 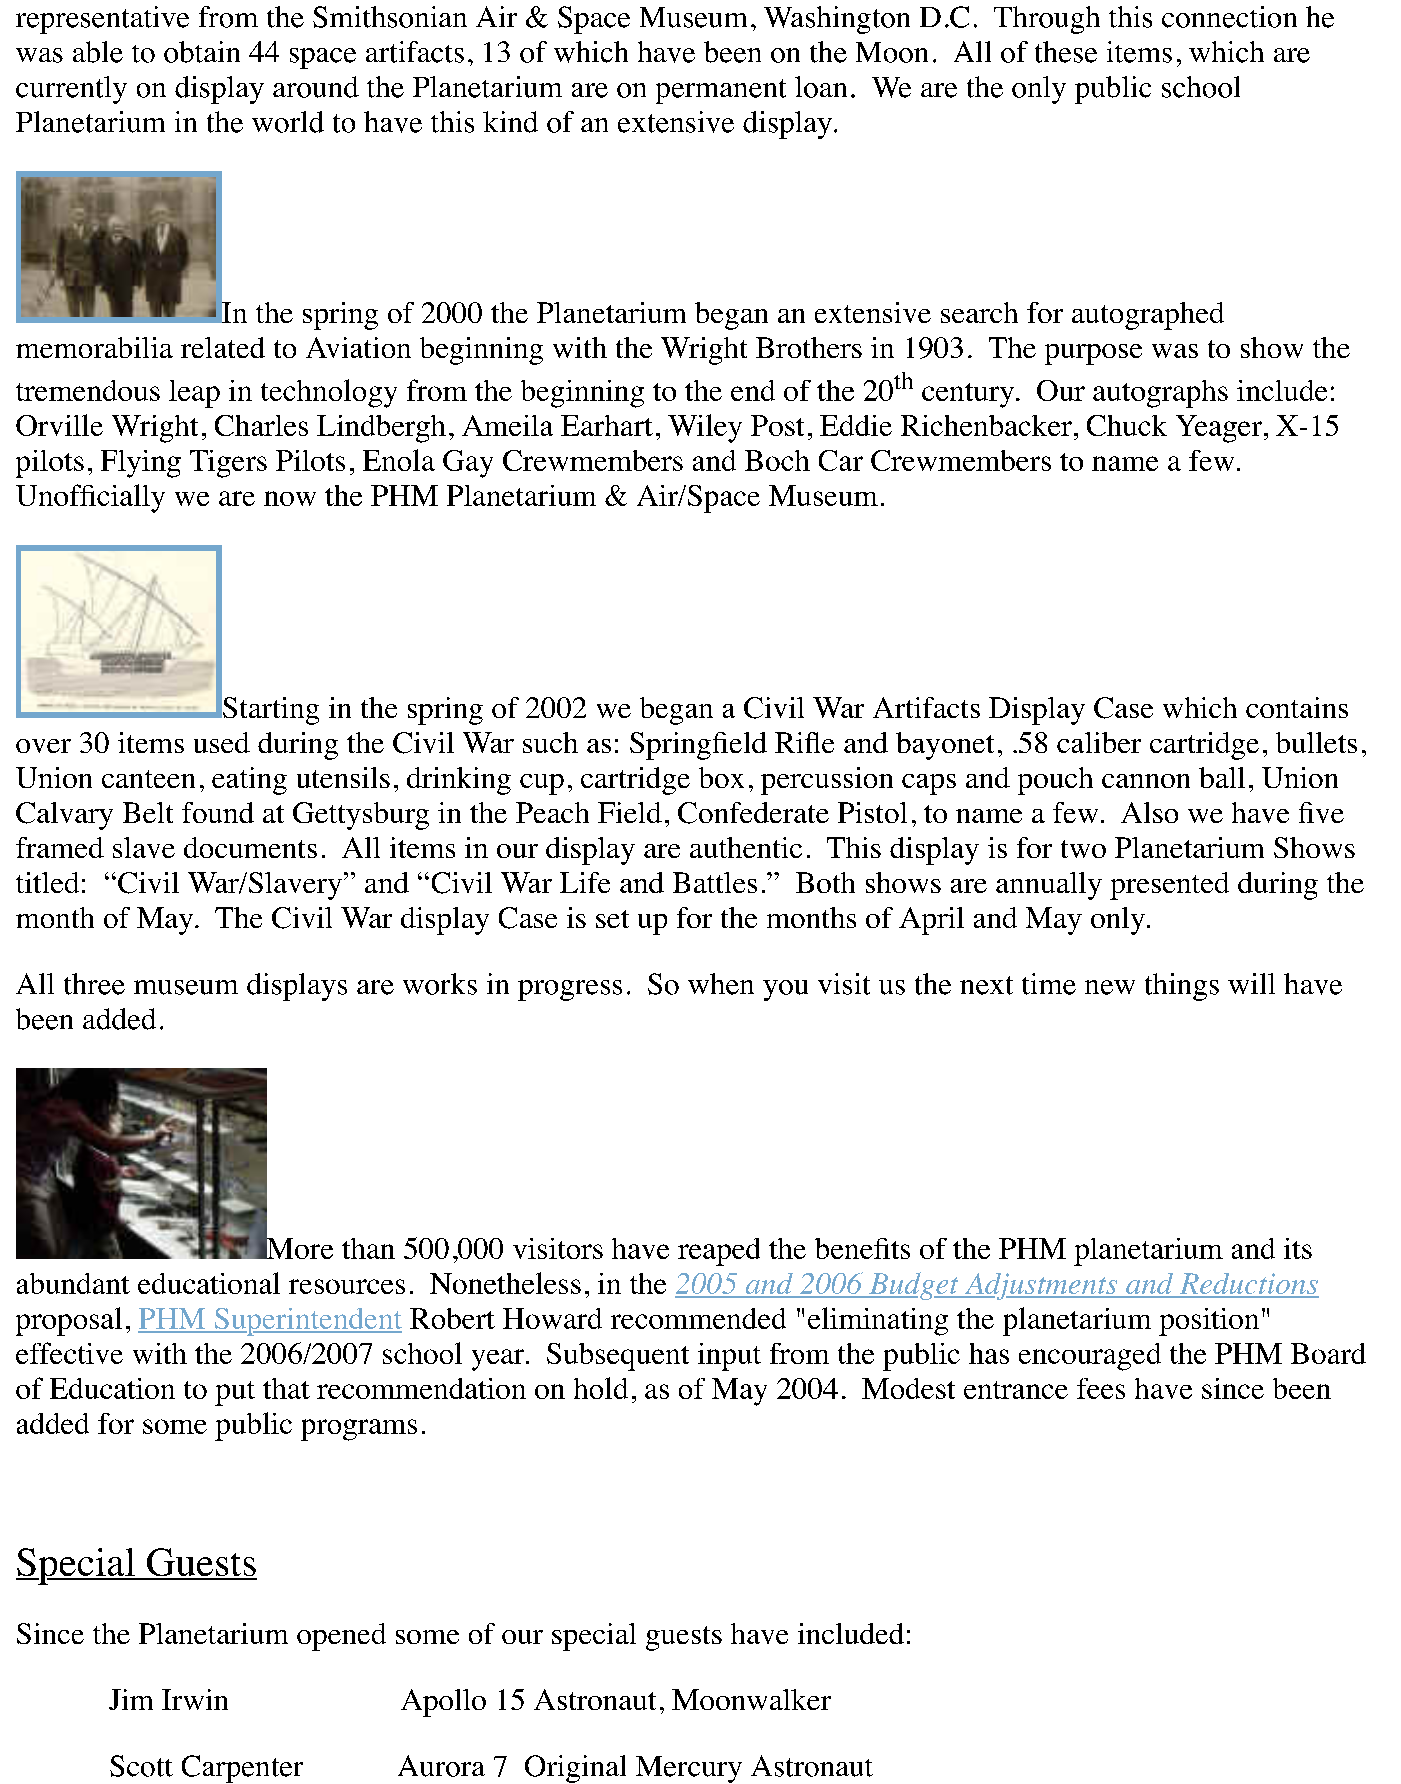 I want to click on connection, so click(x=1229, y=17).
